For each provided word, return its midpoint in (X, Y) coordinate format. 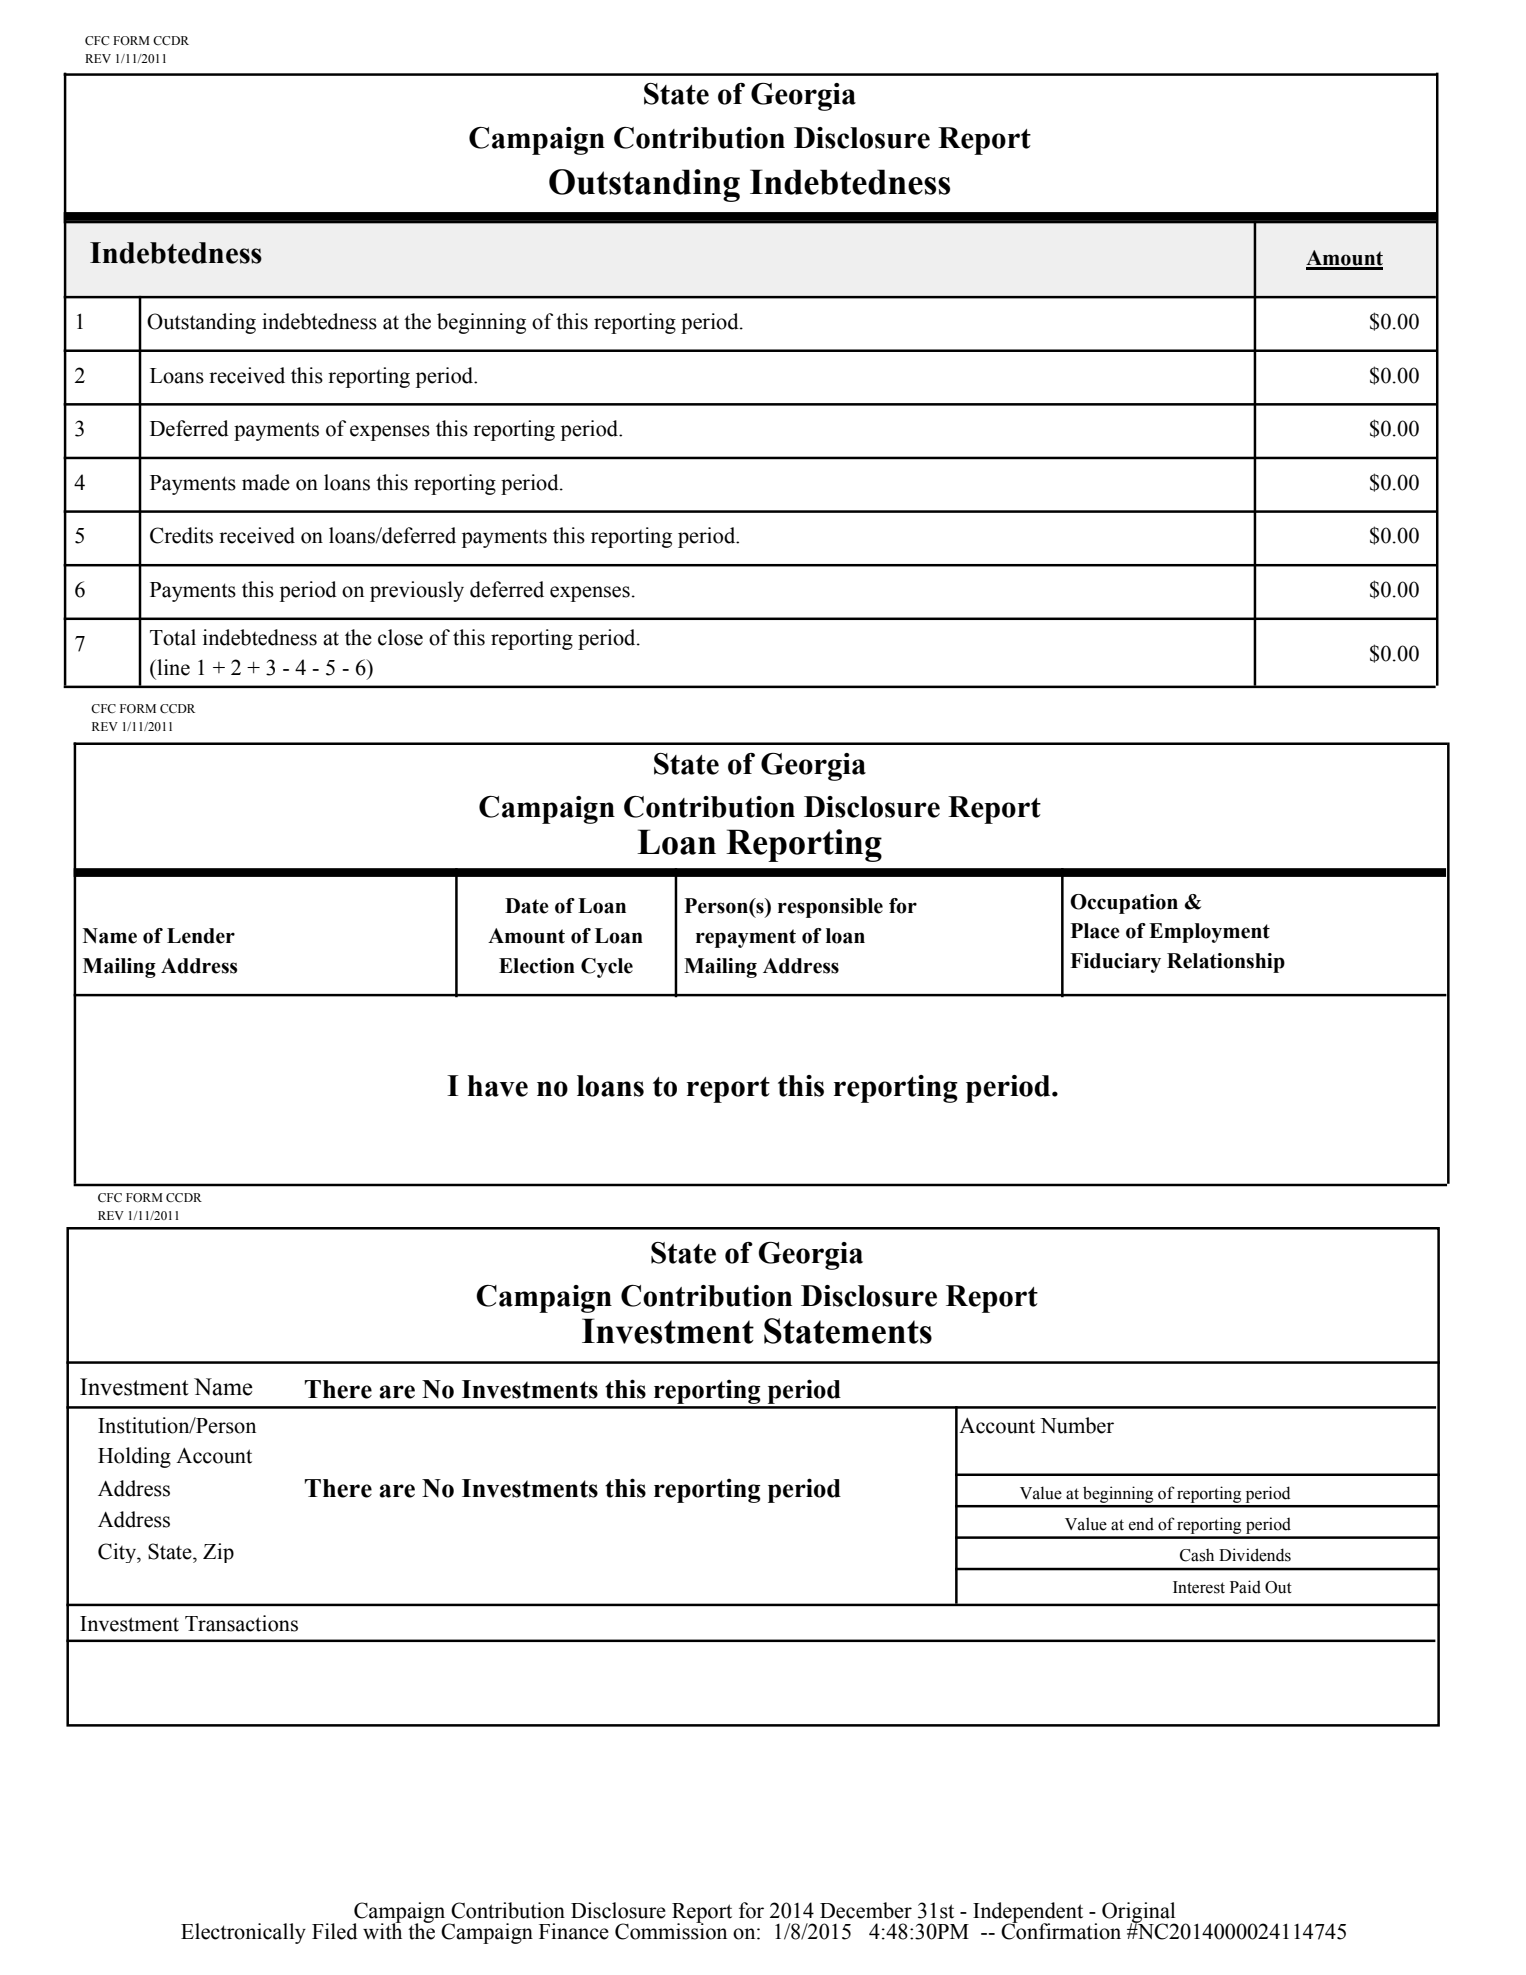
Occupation (1124, 904)
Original (1139, 1913)
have (497, 1086)
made (266, 482)
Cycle (607, 968)
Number (1077, 1425)
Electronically (243, 1933)
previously (417, 591)
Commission (671, 1931)
